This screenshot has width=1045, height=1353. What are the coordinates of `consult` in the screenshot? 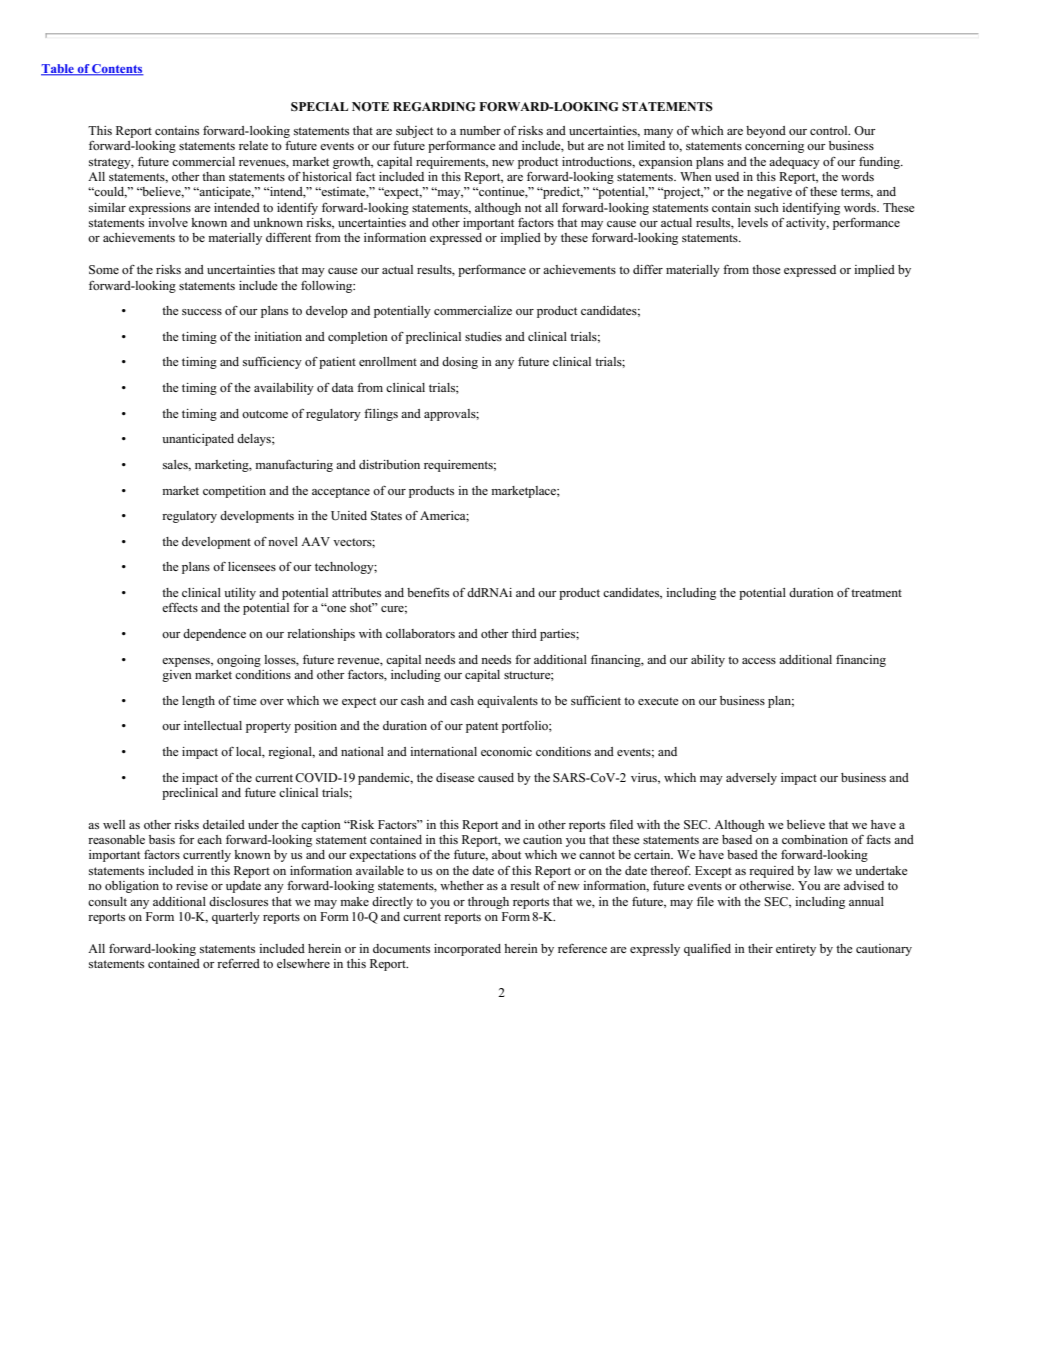 It's located at (107, 901).
